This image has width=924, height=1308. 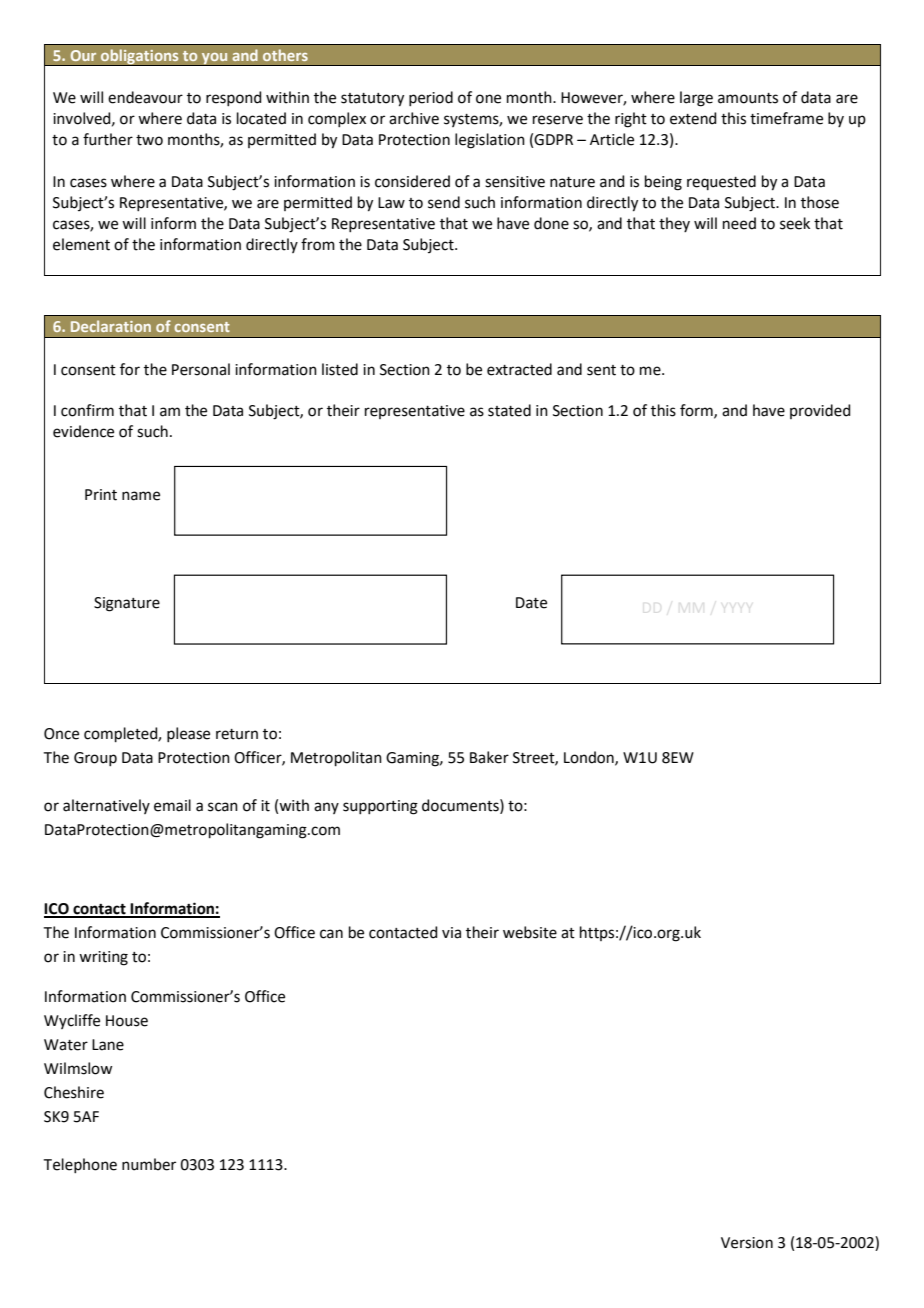 I want to click on Personal, so click(x=201, y=369).
